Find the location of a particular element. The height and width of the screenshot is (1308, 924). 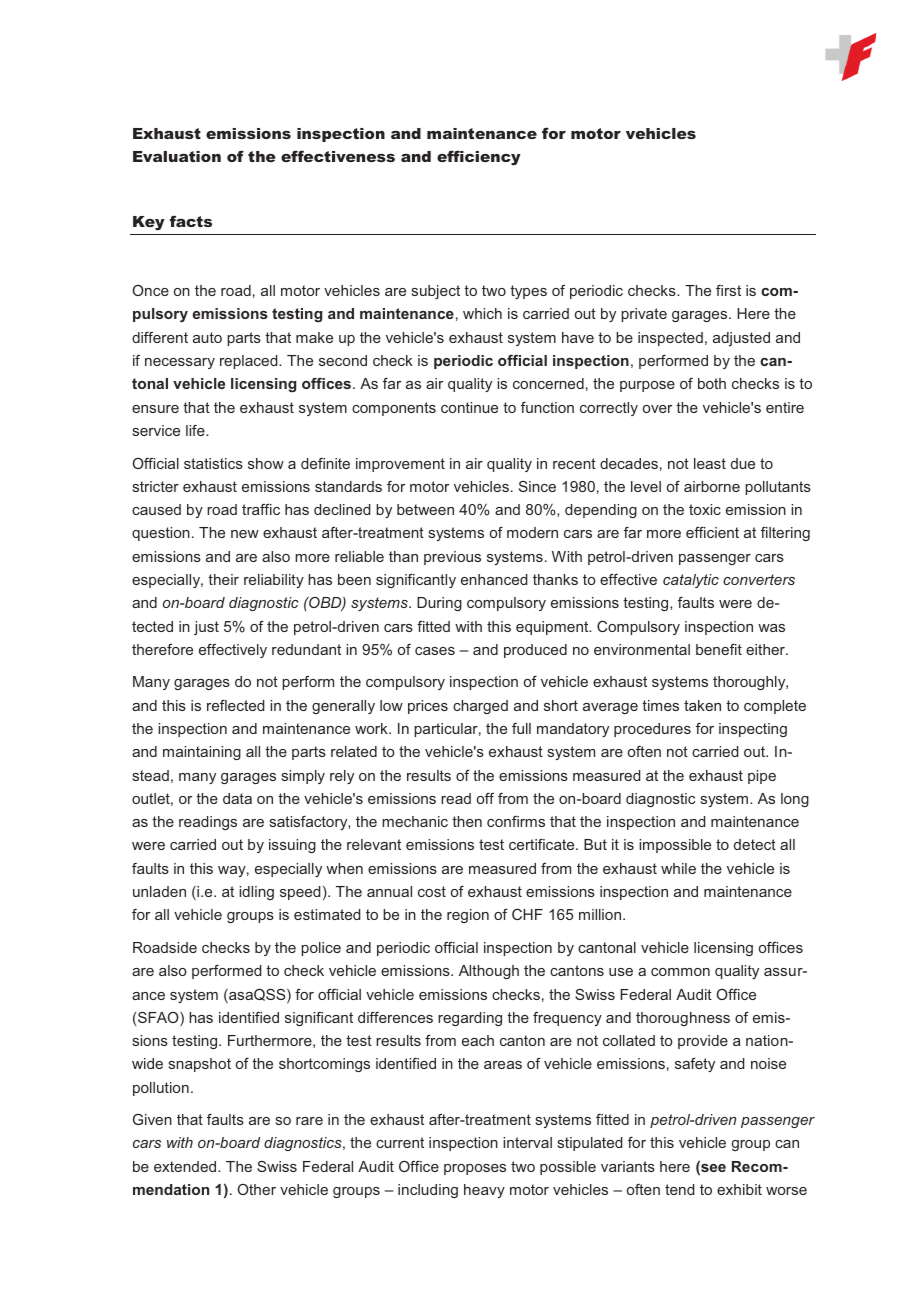

Other is located at coordinates (256, 1189).
